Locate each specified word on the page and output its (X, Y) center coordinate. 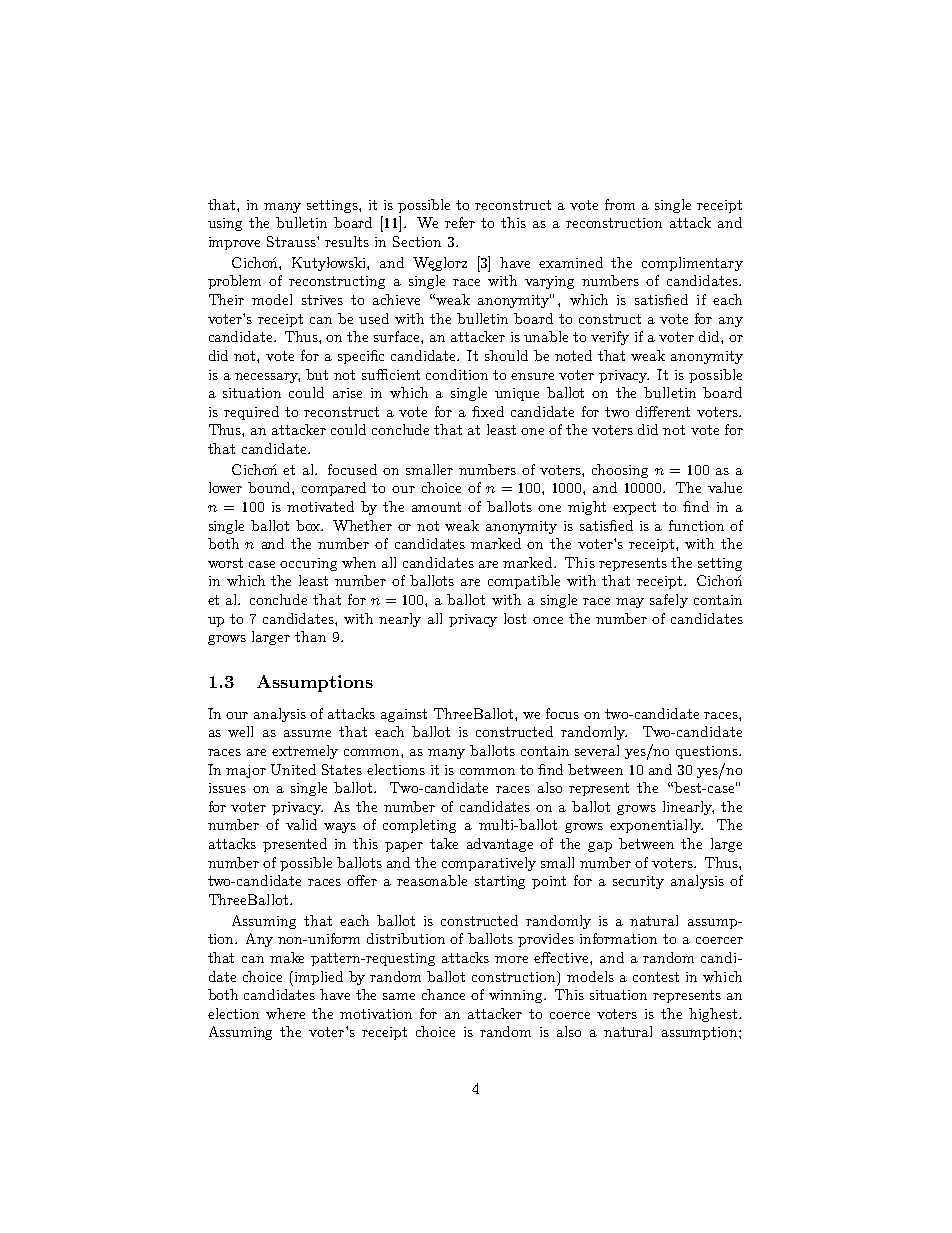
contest (656, 977)
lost (515, 618)
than (310, 636)
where (285, 1013)
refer (460, 222)
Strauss (292, 241)
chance (443, 994)
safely (669, 601)
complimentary (692, 264)
